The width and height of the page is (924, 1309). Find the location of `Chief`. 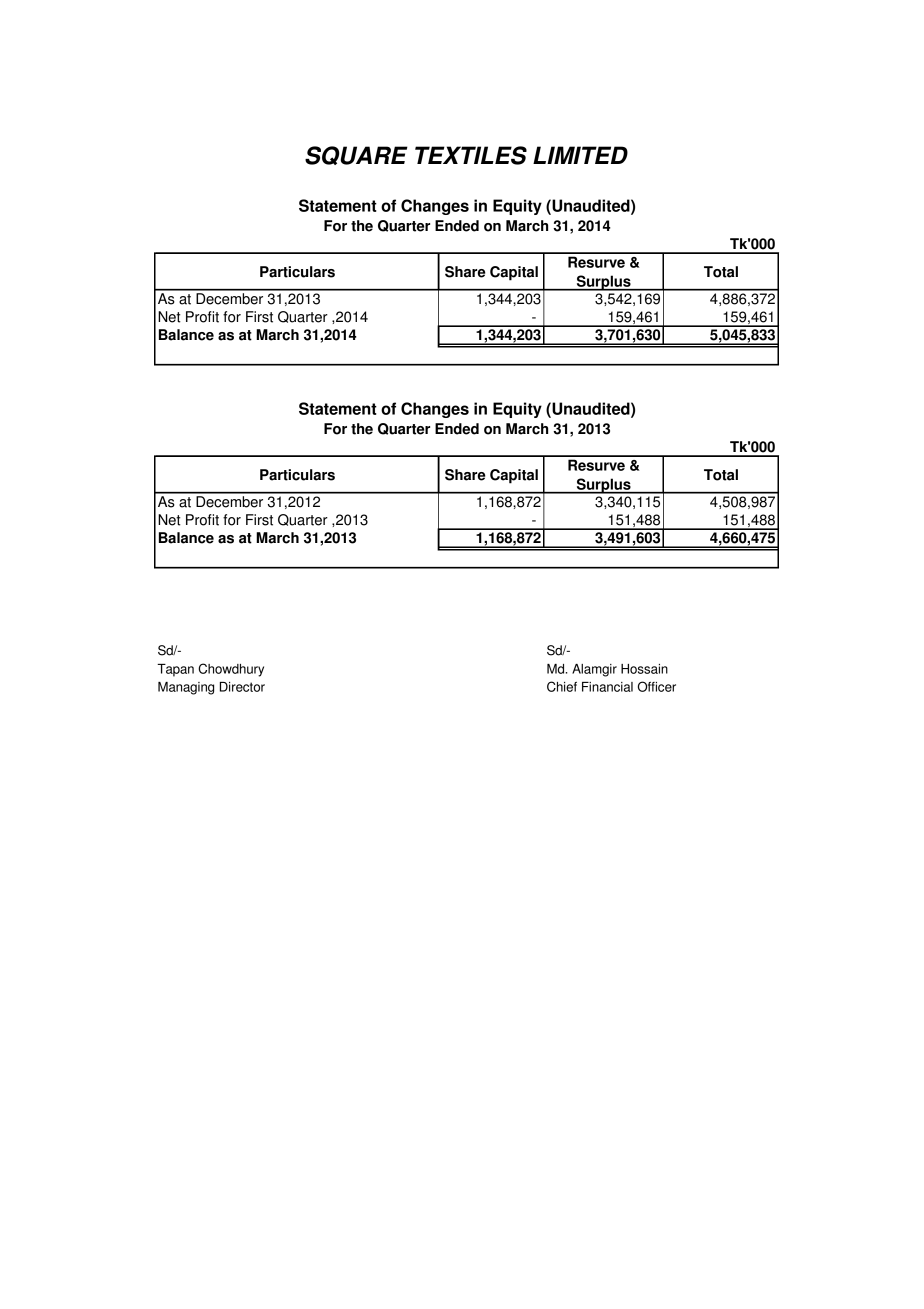

Chief is located at coordinates (562, 686).
